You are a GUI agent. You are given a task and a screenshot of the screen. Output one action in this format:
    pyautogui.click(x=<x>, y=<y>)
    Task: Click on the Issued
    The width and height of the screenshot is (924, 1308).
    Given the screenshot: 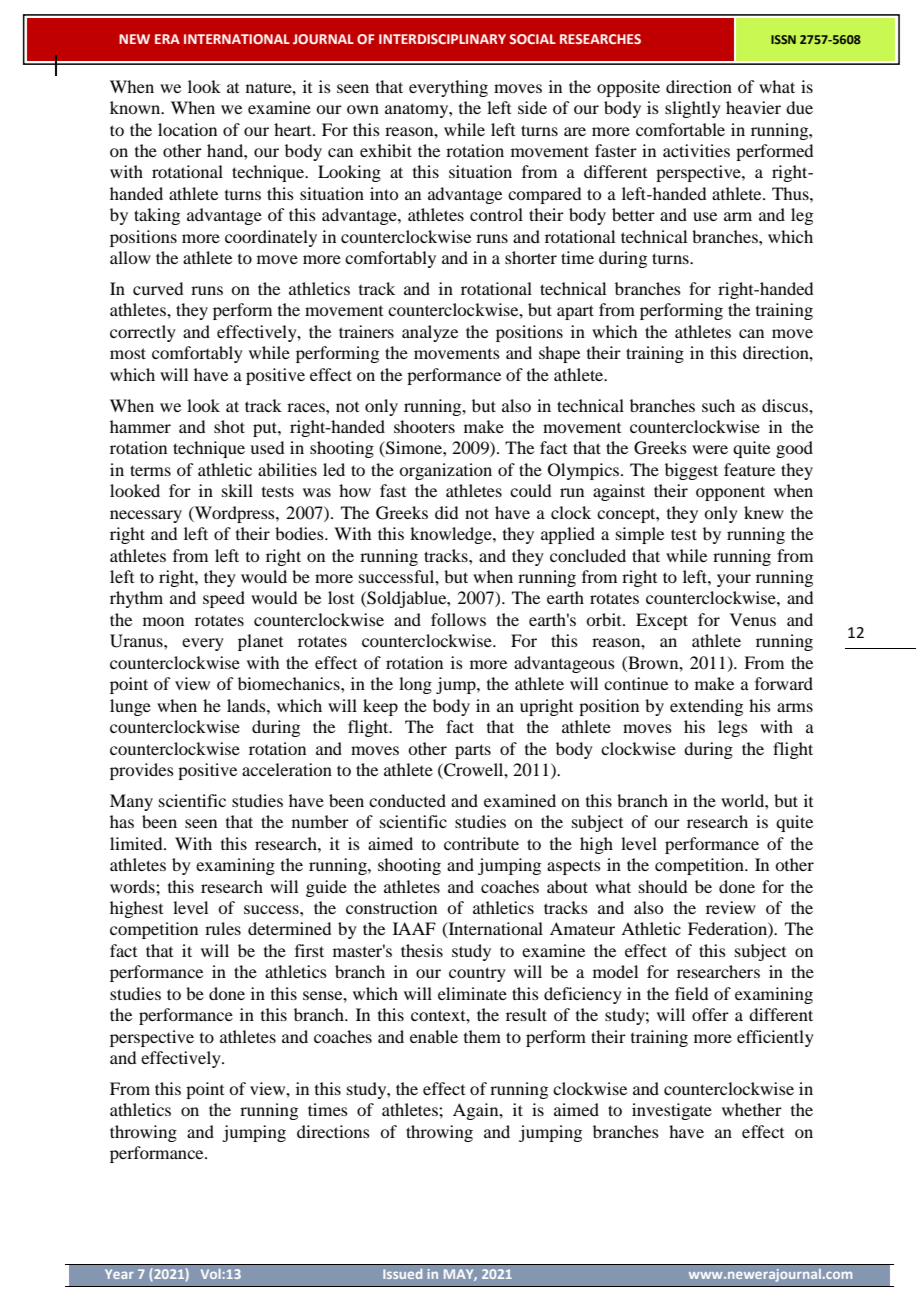 What is the action you would take?
    pyautogui.click(x=402, y=1274)
